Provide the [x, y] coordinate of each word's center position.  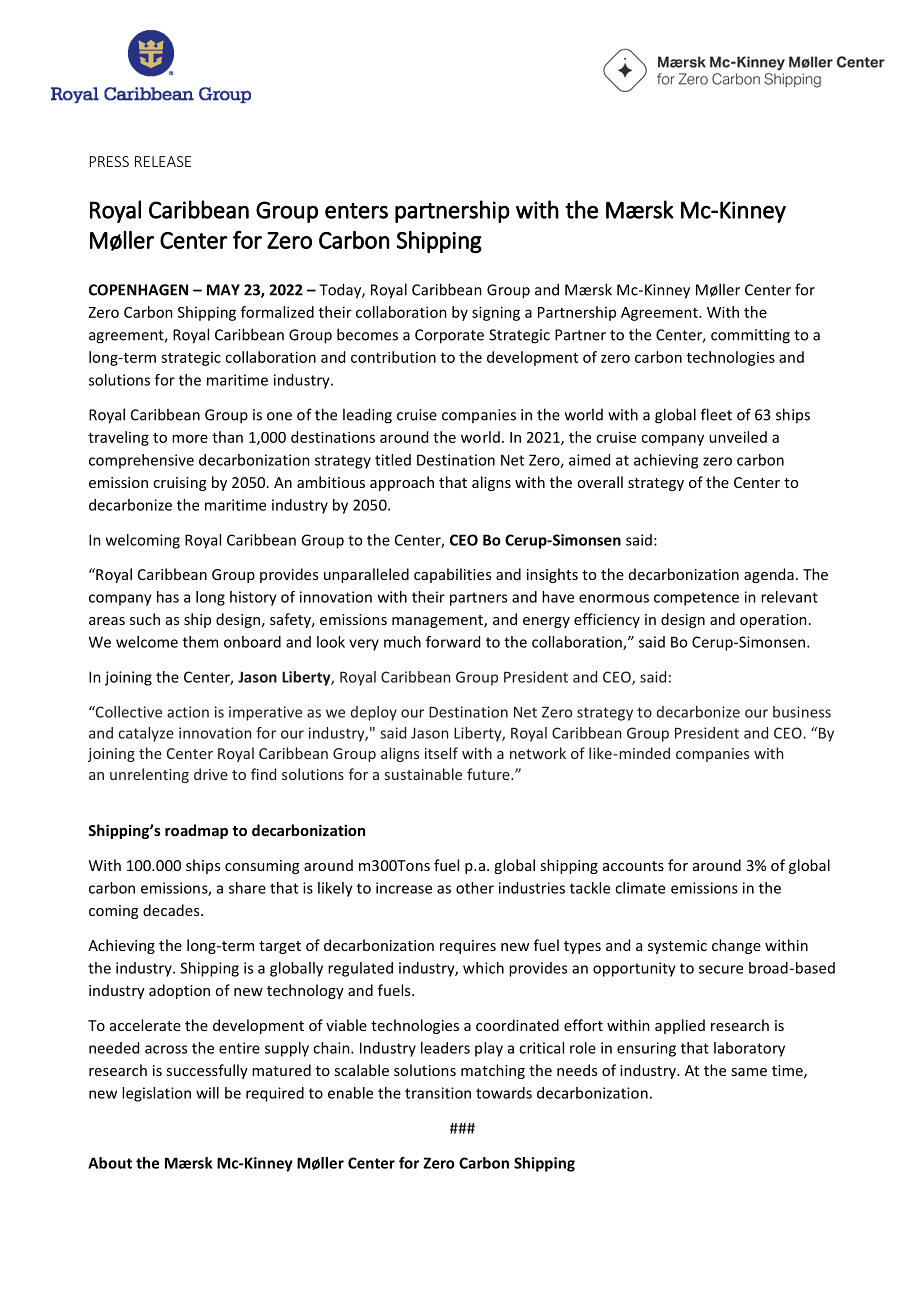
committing [750, 336]
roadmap [196, 831]
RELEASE [163, 161]
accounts [633, 866]
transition [438, 1093]
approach [402, 483]
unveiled [738, 437]
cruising [179, 484]
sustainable [423, 774]
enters [356, 211]
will [207, 1093]
